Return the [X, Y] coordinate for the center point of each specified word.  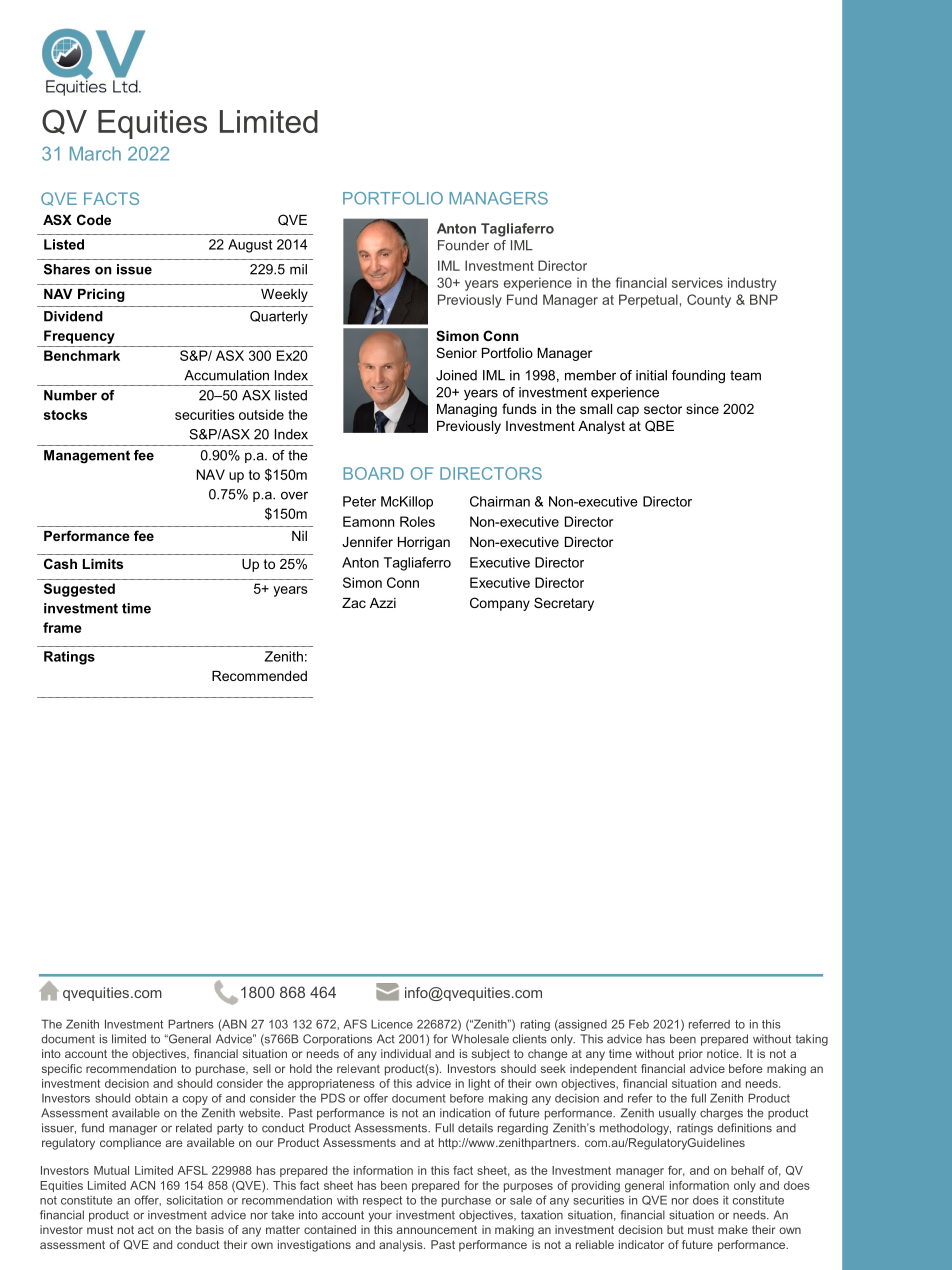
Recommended [259, 676]
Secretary [564, 604]
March [95, 153]
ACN [142, 1185]
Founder [463, 245]
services [697, 282]
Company [500, 604]
